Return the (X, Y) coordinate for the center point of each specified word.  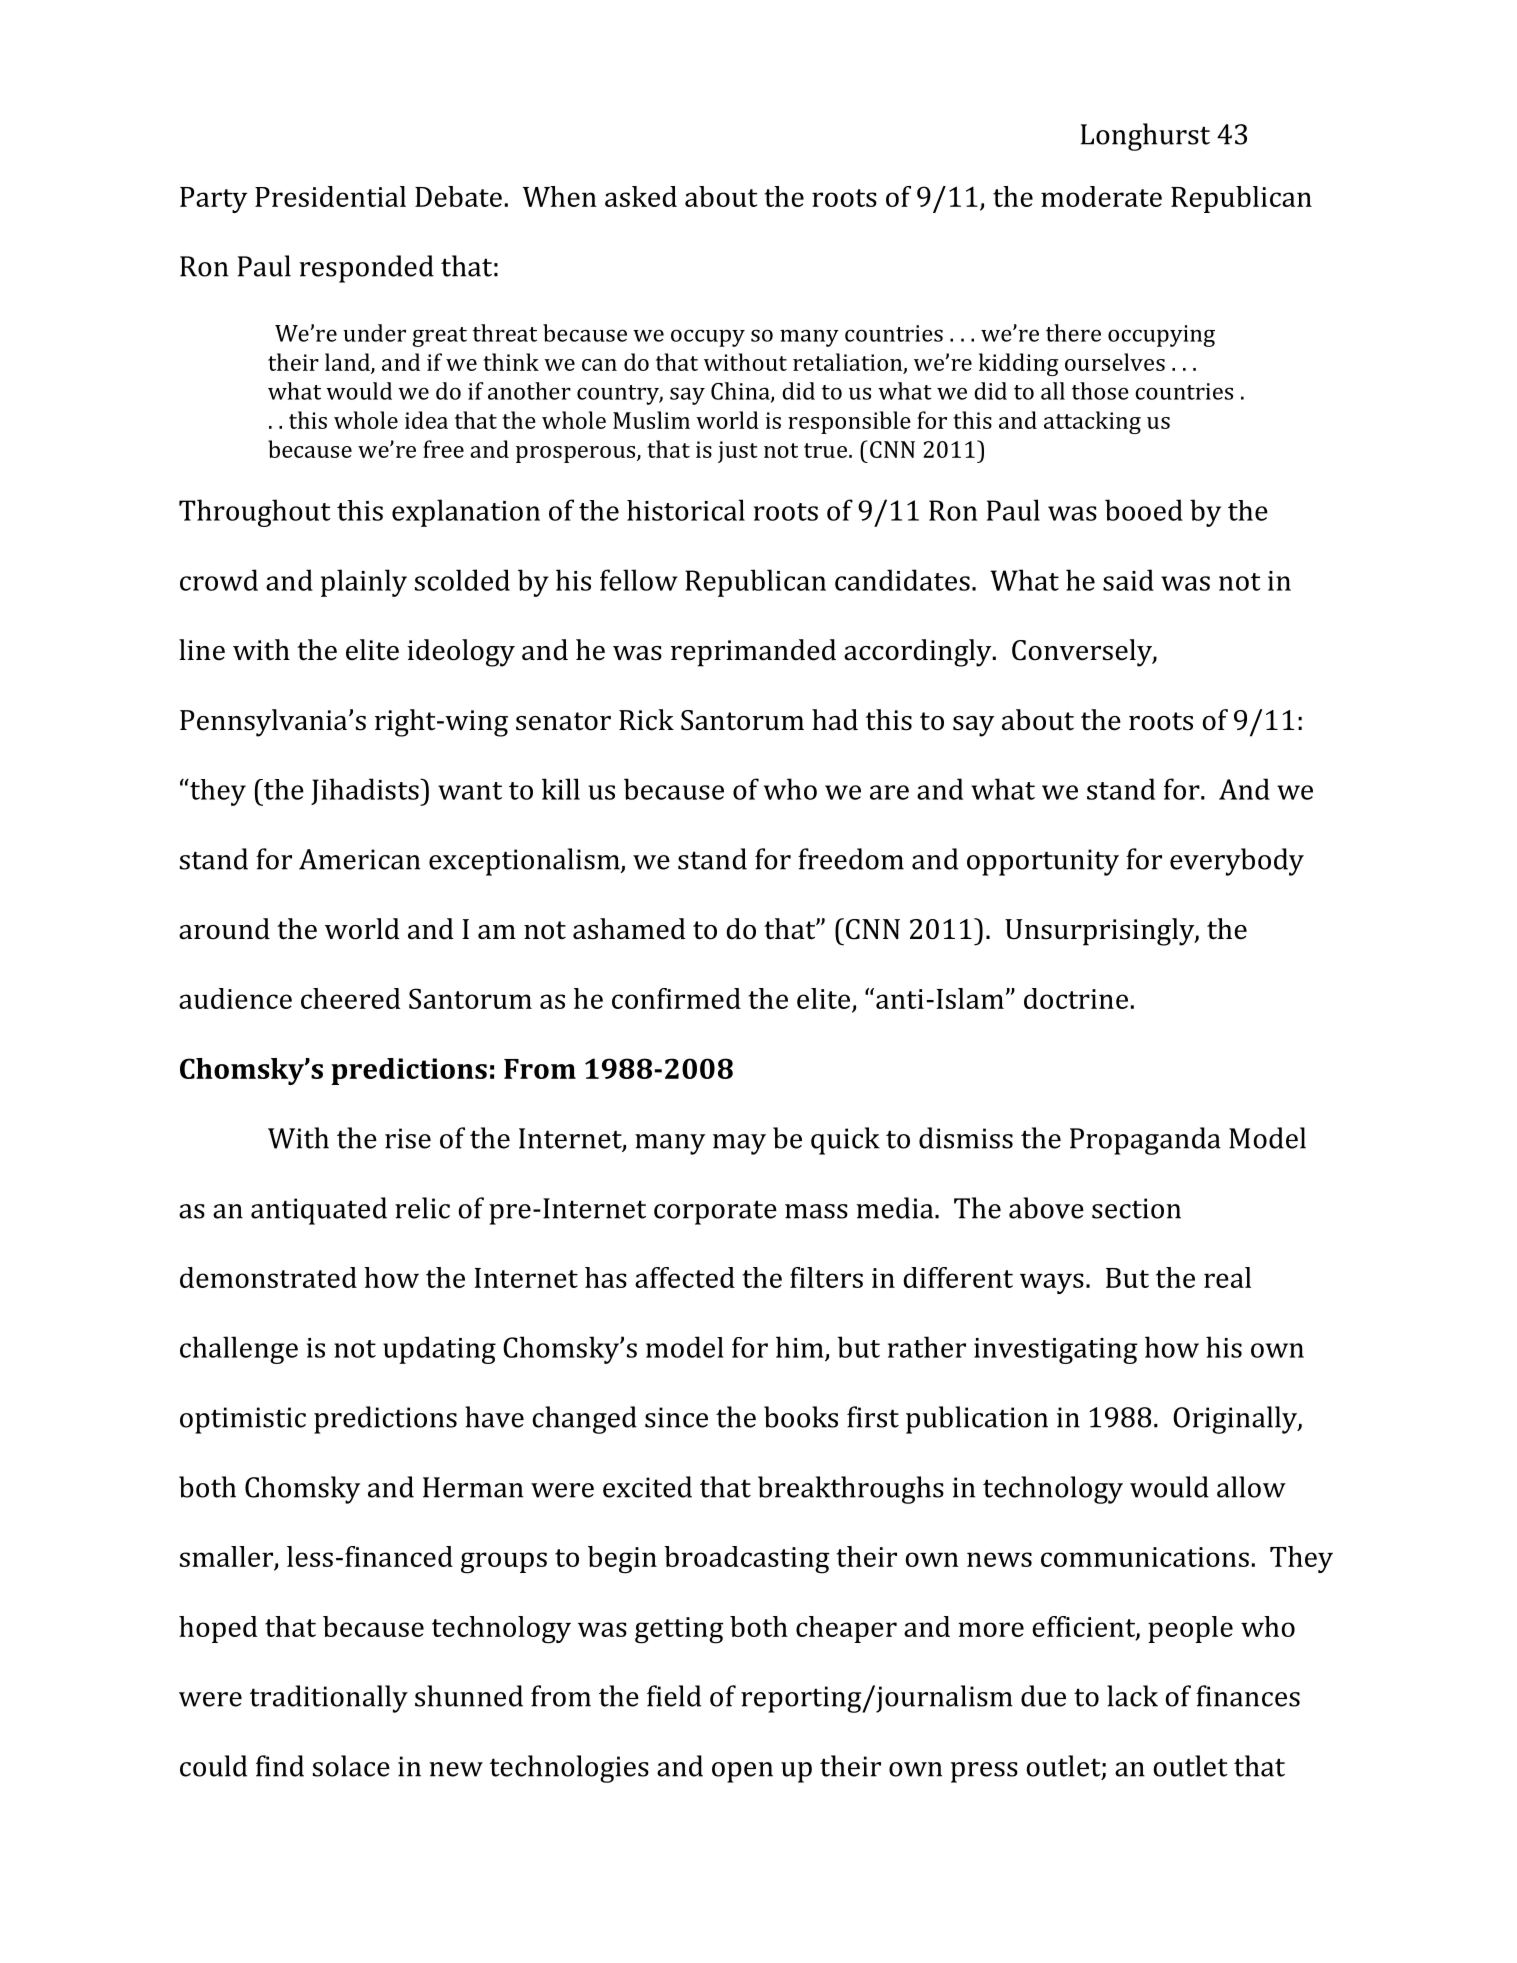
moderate (1101, 196)
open (742, 1772)
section (1136, 1208)
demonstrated (268, 1277)
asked (641, 196)
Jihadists (366, 792)
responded (367, 269)
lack (1132, 1696)
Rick (646, 720)
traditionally (329, 1699)
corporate (715, 1212)
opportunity (1043, 862)
